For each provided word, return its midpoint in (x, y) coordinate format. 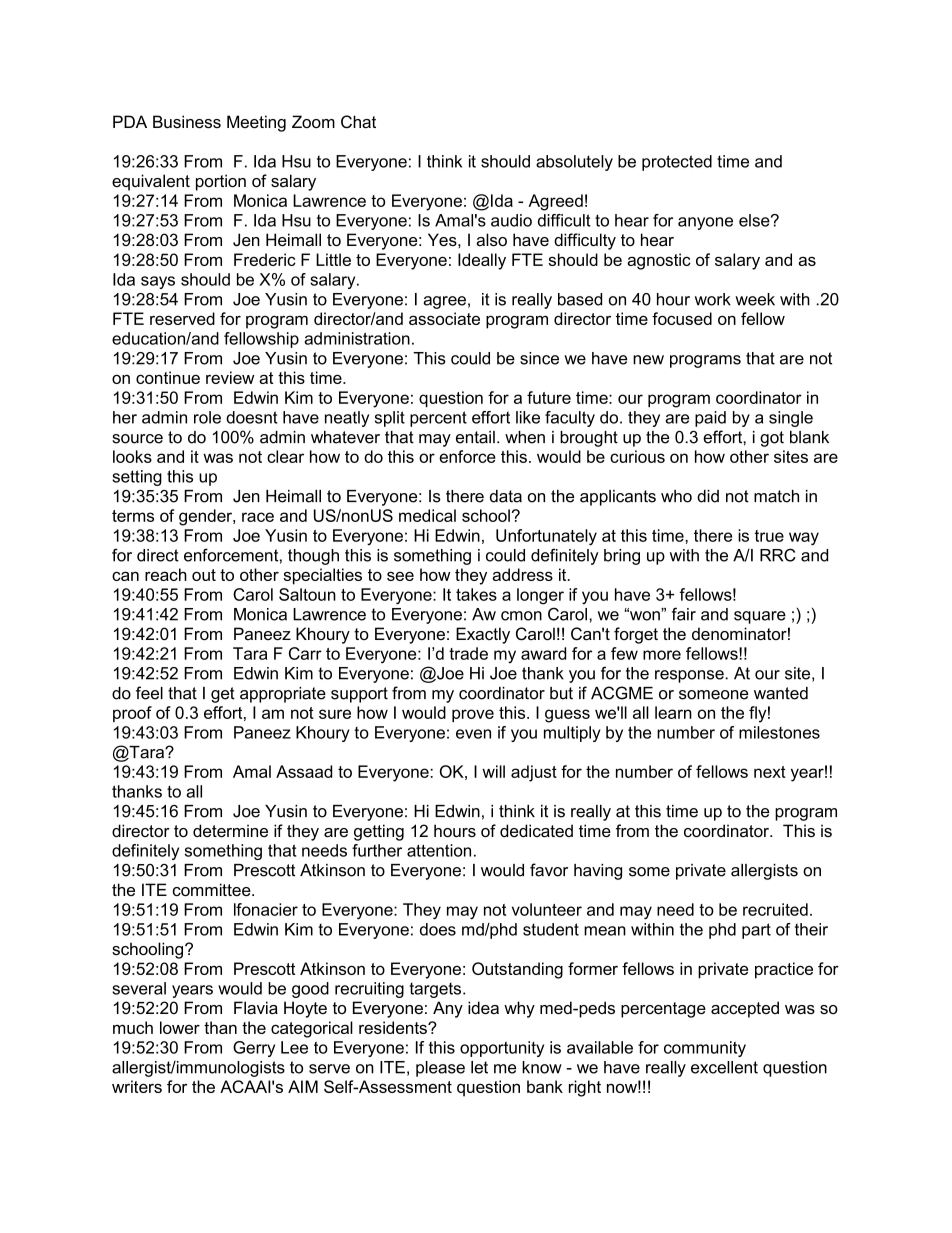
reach (166, 574)
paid (710, 419)
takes (476, 594)
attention (439, 850)
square (760, 617)
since (539, 358)
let (479, 1067)
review (230, 377)
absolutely (574, 163)
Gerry (254, 1049)
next (770, 772)
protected (677, 163)
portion (221, 182)
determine (230, 830)
